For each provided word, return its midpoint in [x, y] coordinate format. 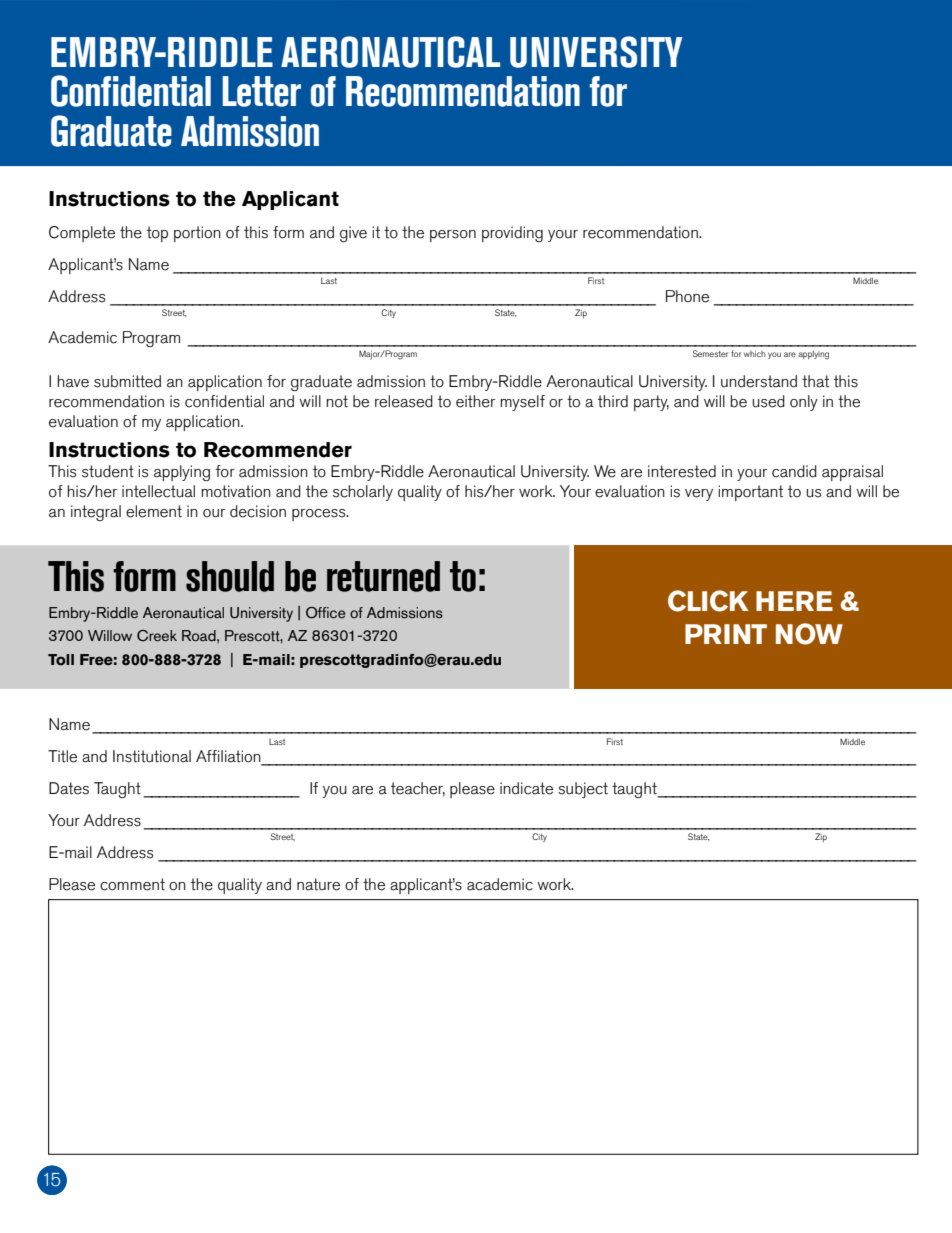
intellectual [158, 491]
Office [325, 613]
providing [512, 234]
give [353, 234]
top [157, 234]
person [453, 236]
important [750, 493]
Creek [157, 636]
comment [132, 884]
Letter [261, 91]
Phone [687, 296]
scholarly [363, 493]
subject [583, 790]
